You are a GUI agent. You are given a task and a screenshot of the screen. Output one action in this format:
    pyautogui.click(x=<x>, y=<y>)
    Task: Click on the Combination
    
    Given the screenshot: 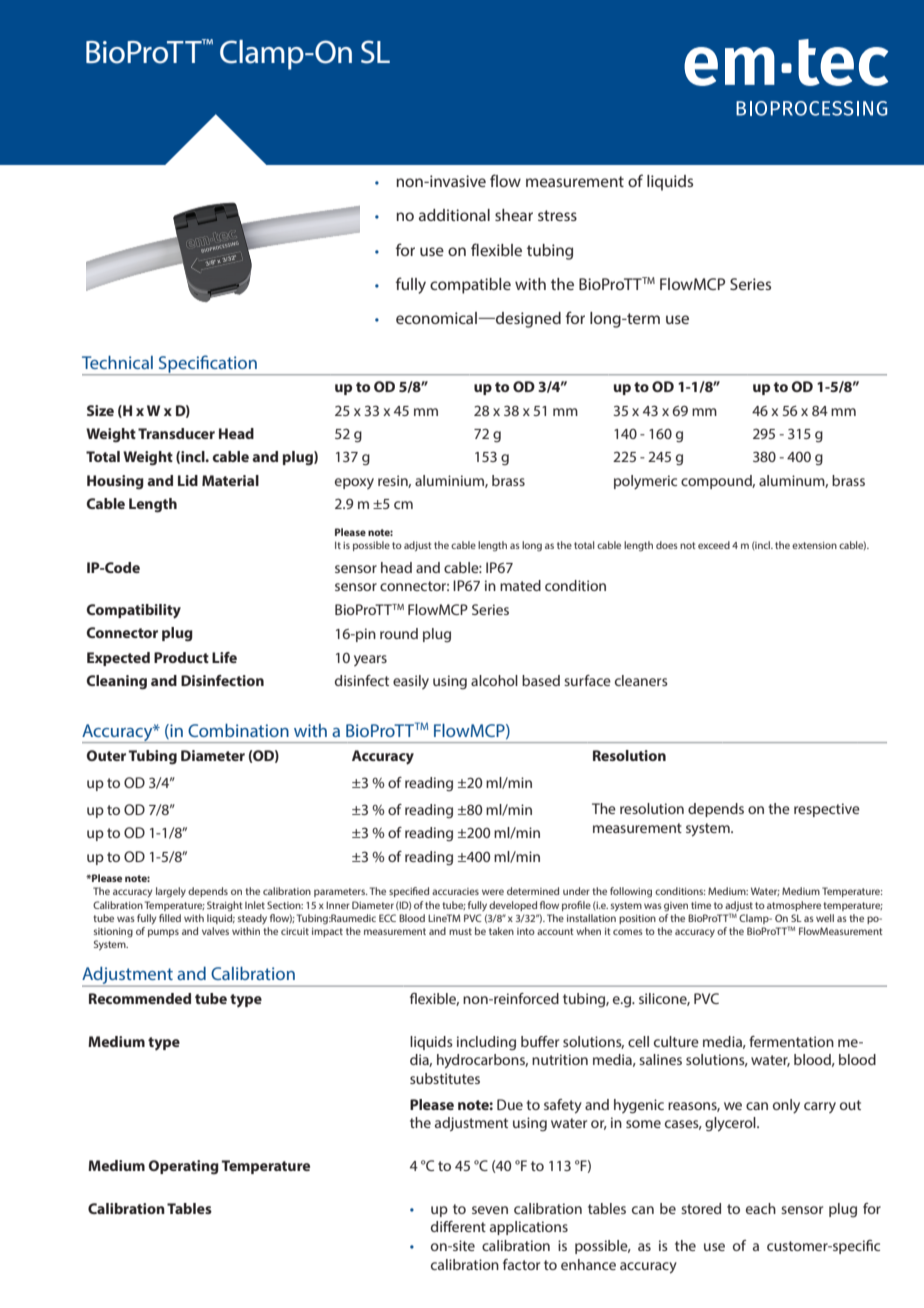 What is the action you would take?
    pyautogui.click(x=238, y=730)
